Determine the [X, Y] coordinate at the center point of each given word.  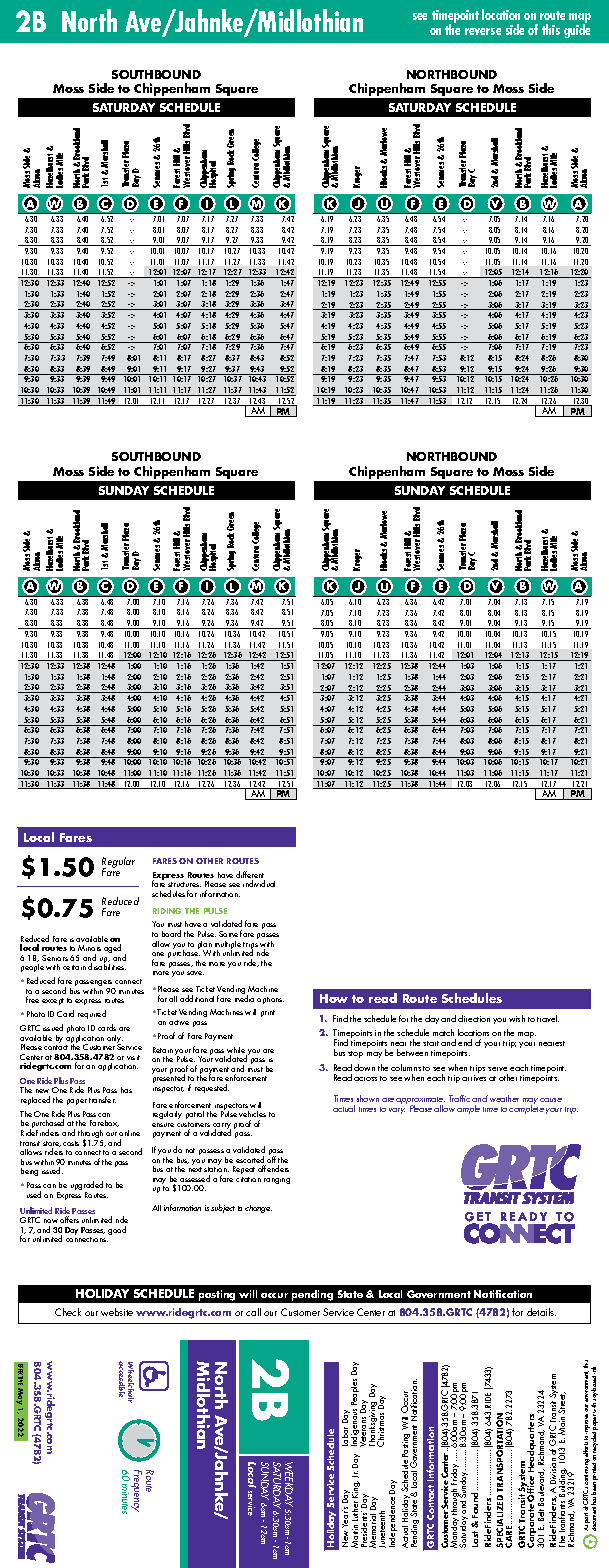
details [541, 1312]
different [250, 876]
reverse [483, 31]
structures [184, 884]
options [270, 1000]
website [117, 1312]
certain [74, 967]
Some [228, 934]
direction [474, 1018]
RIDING [167, 911]
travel [548, 1018]
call [253, 1312]
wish [517, 1018]
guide [577, 29]
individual [259, 883]
